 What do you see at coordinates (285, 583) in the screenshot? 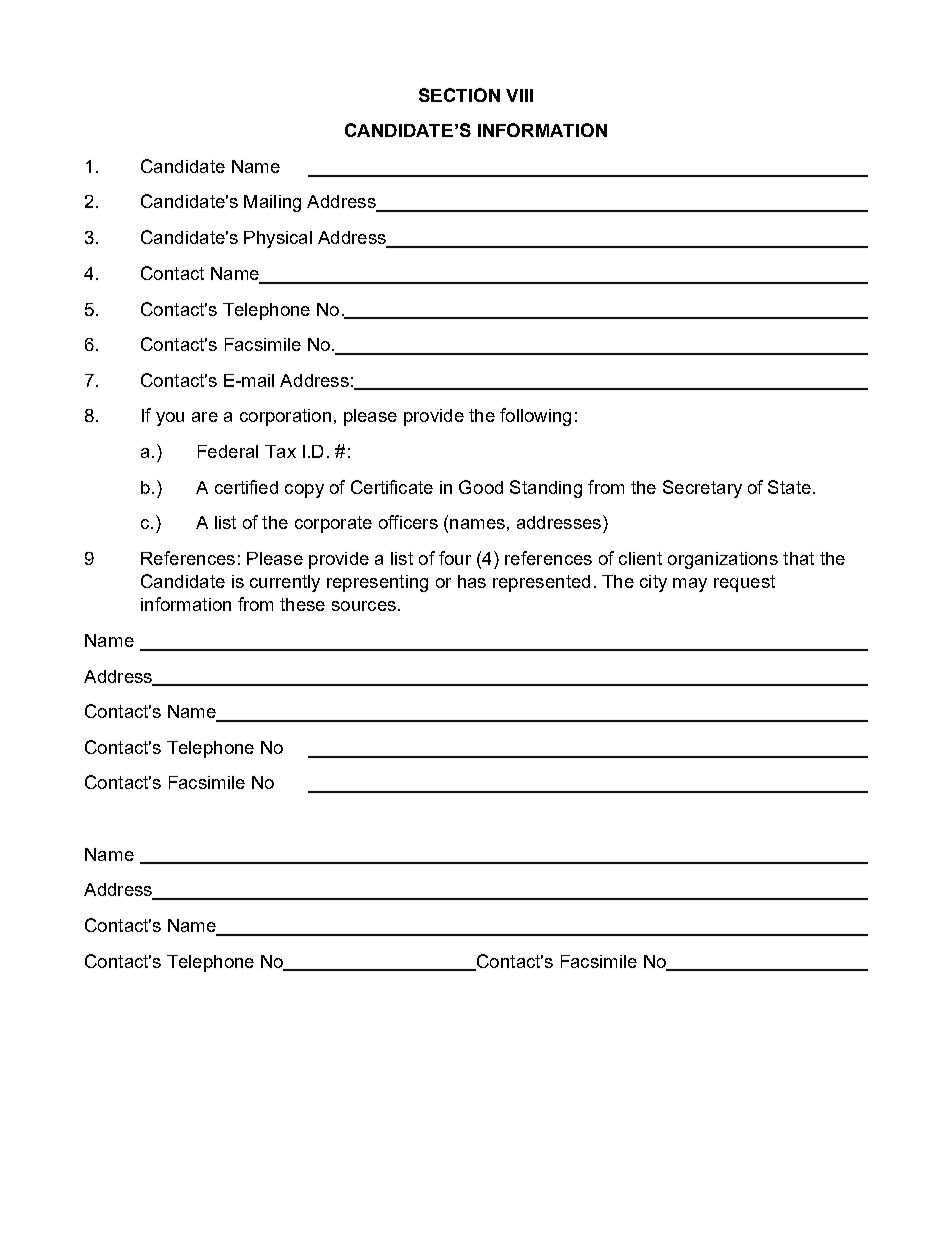
I see `currently` at bounding box center [285, 583].
